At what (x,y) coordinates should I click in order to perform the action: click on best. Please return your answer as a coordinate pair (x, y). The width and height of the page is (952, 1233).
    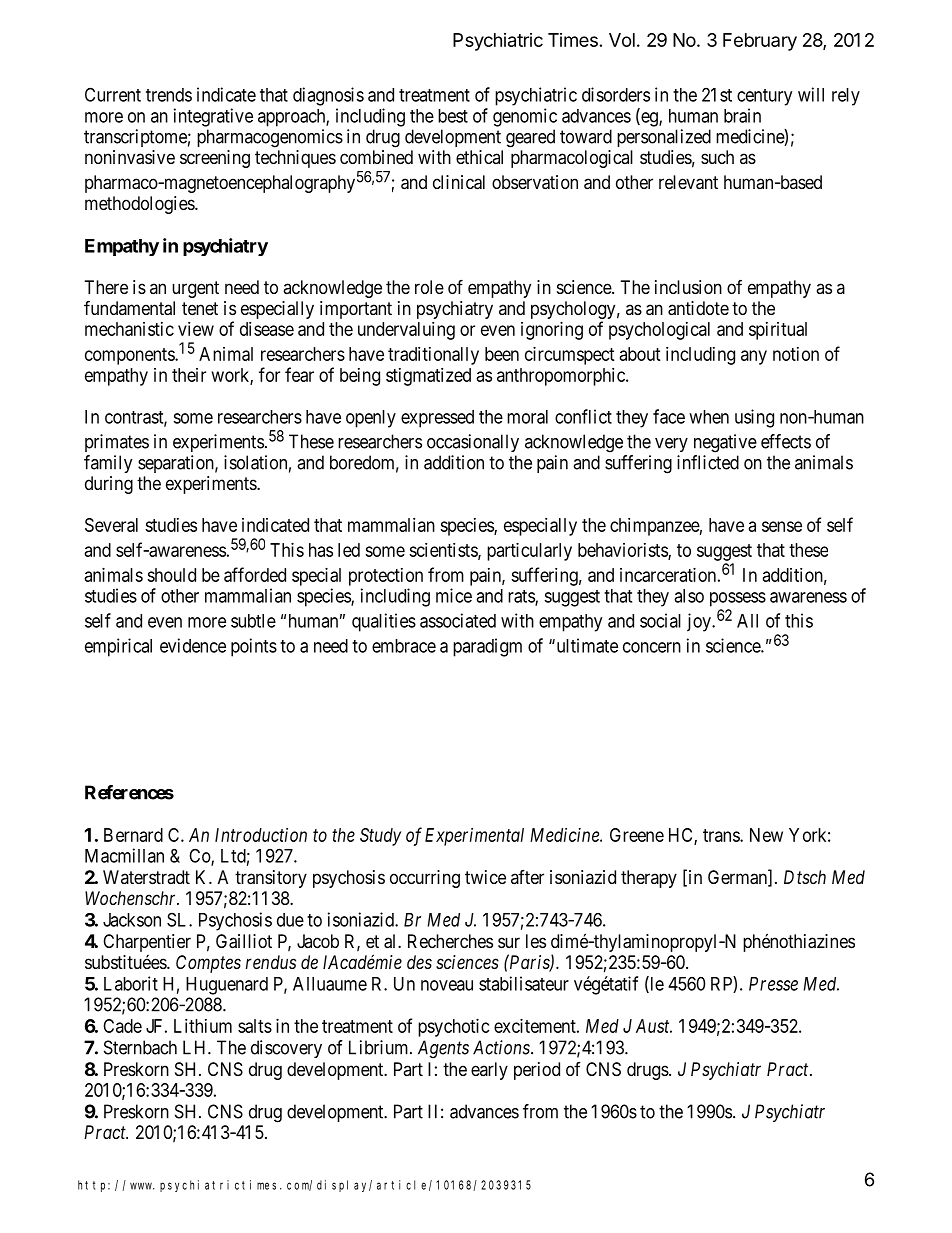
    Looking at the image, I should click on (453, 116).
